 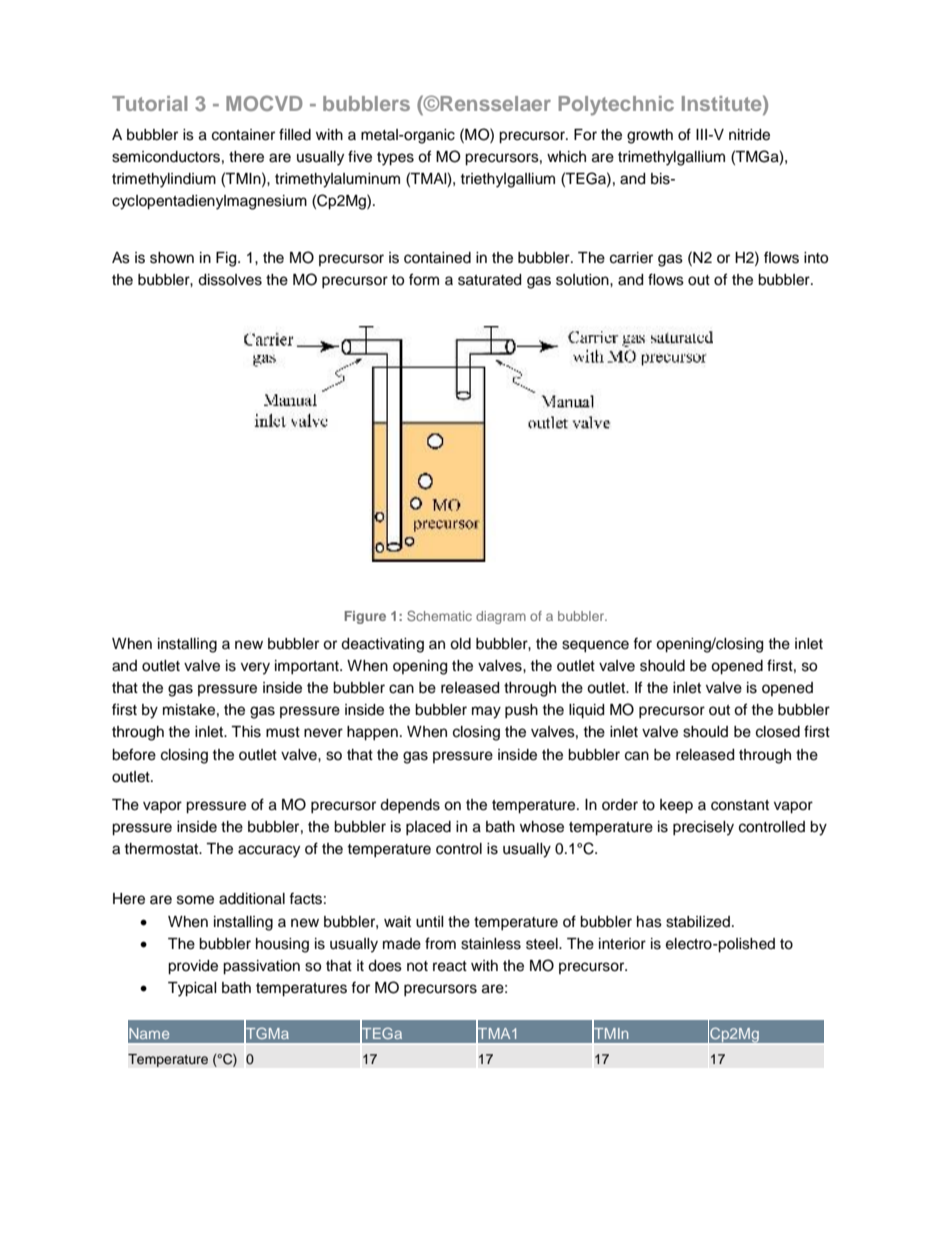 I want to click on provide, so click(x=193, y=967).
